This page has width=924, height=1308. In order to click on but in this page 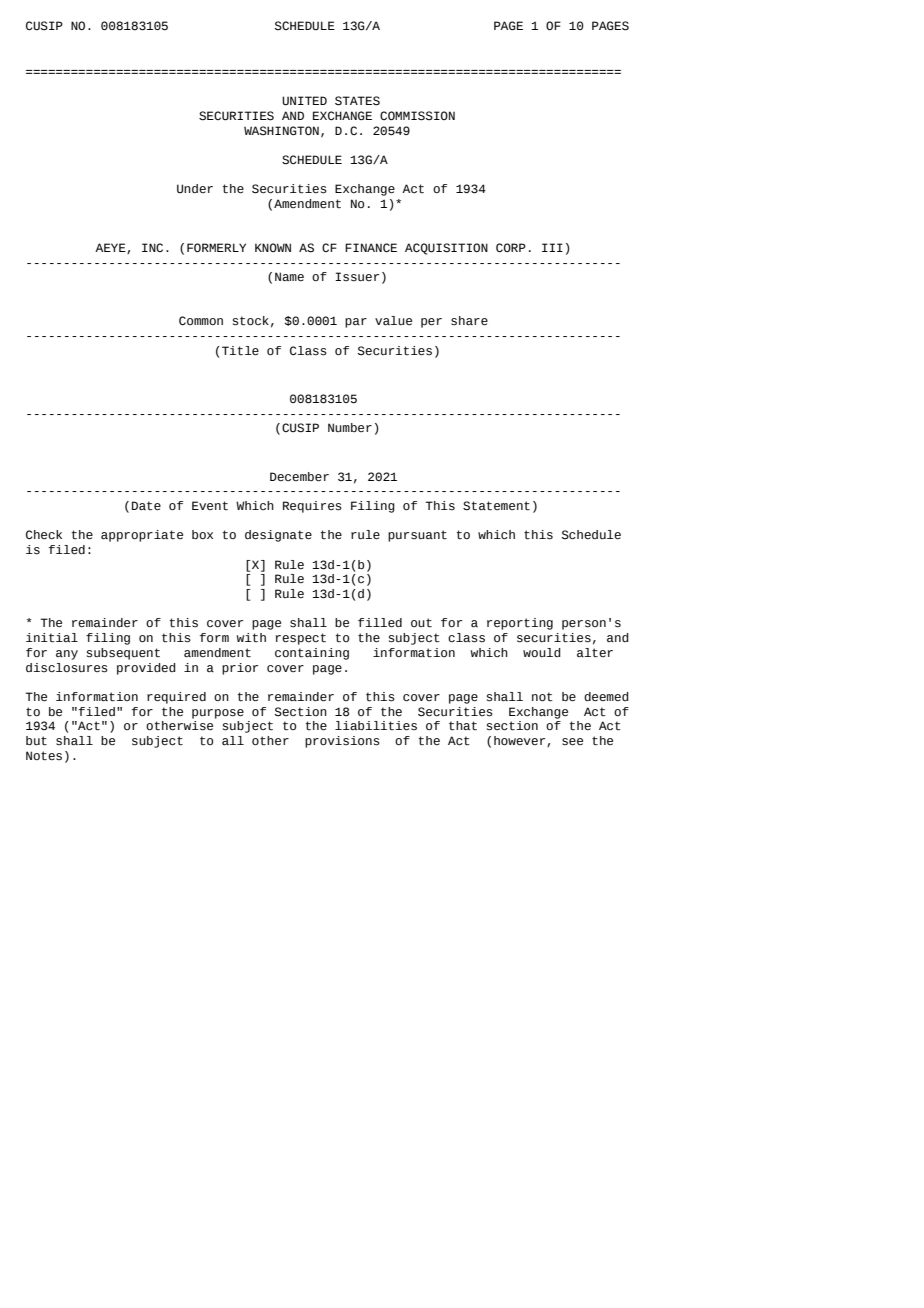, I will do `click(36, 741)`.
